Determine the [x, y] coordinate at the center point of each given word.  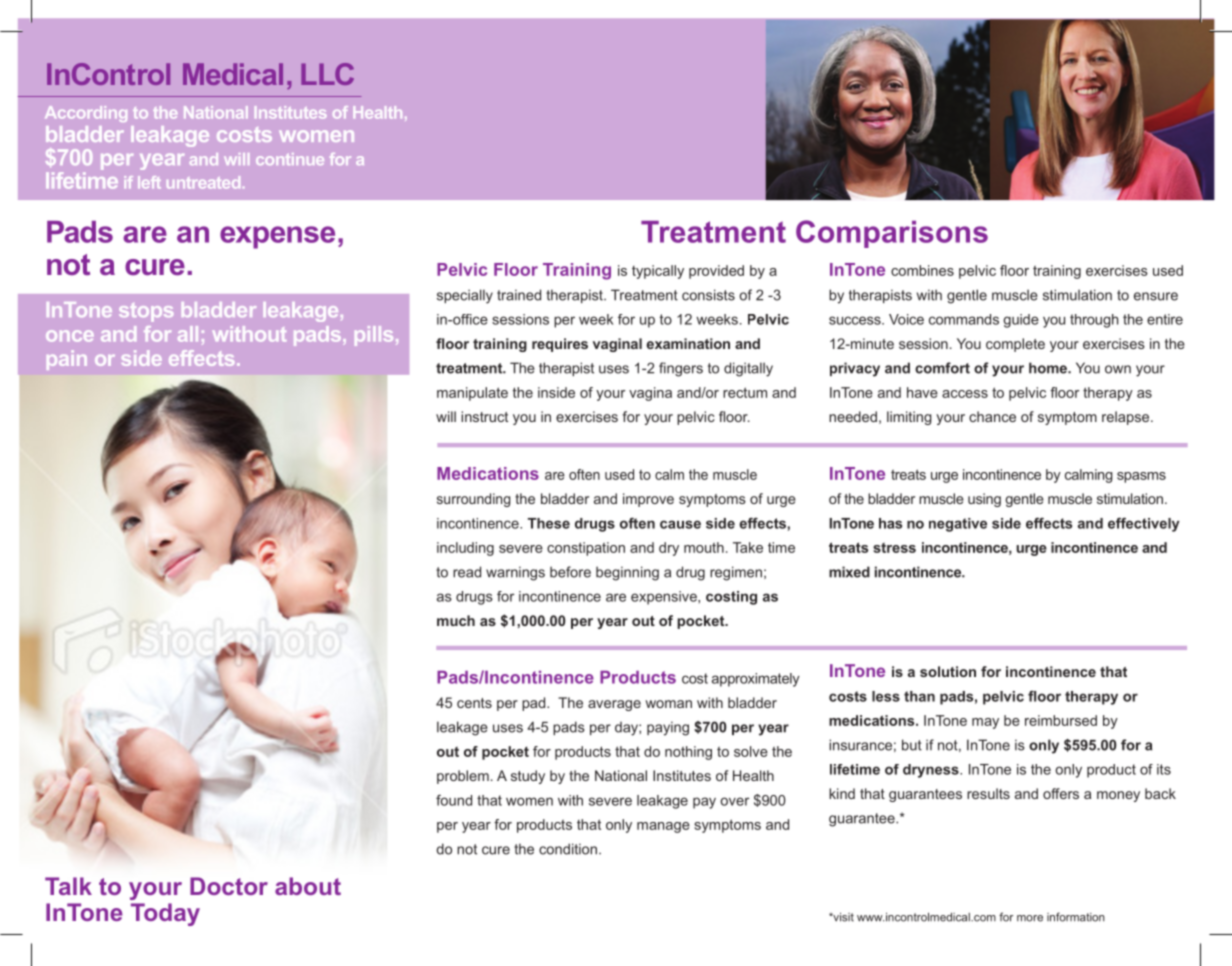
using [984, 500]
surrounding [473, 500]
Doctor [229, 886]
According [86, 114]
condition [568, 849]
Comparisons [892, 234]
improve [648, 500]
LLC [327, 74]
